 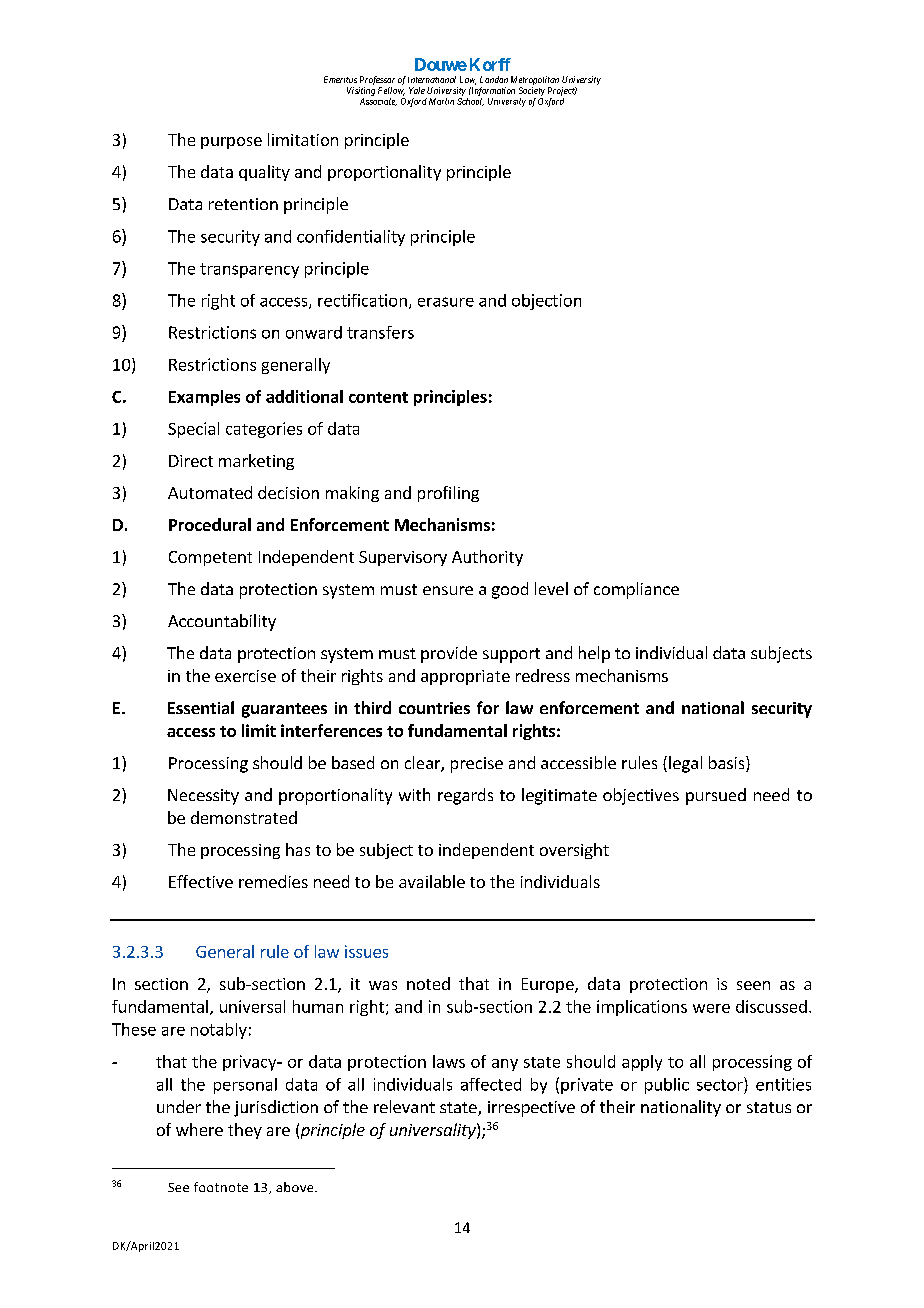 I want to click on countries, so click(x=434, y=708).
